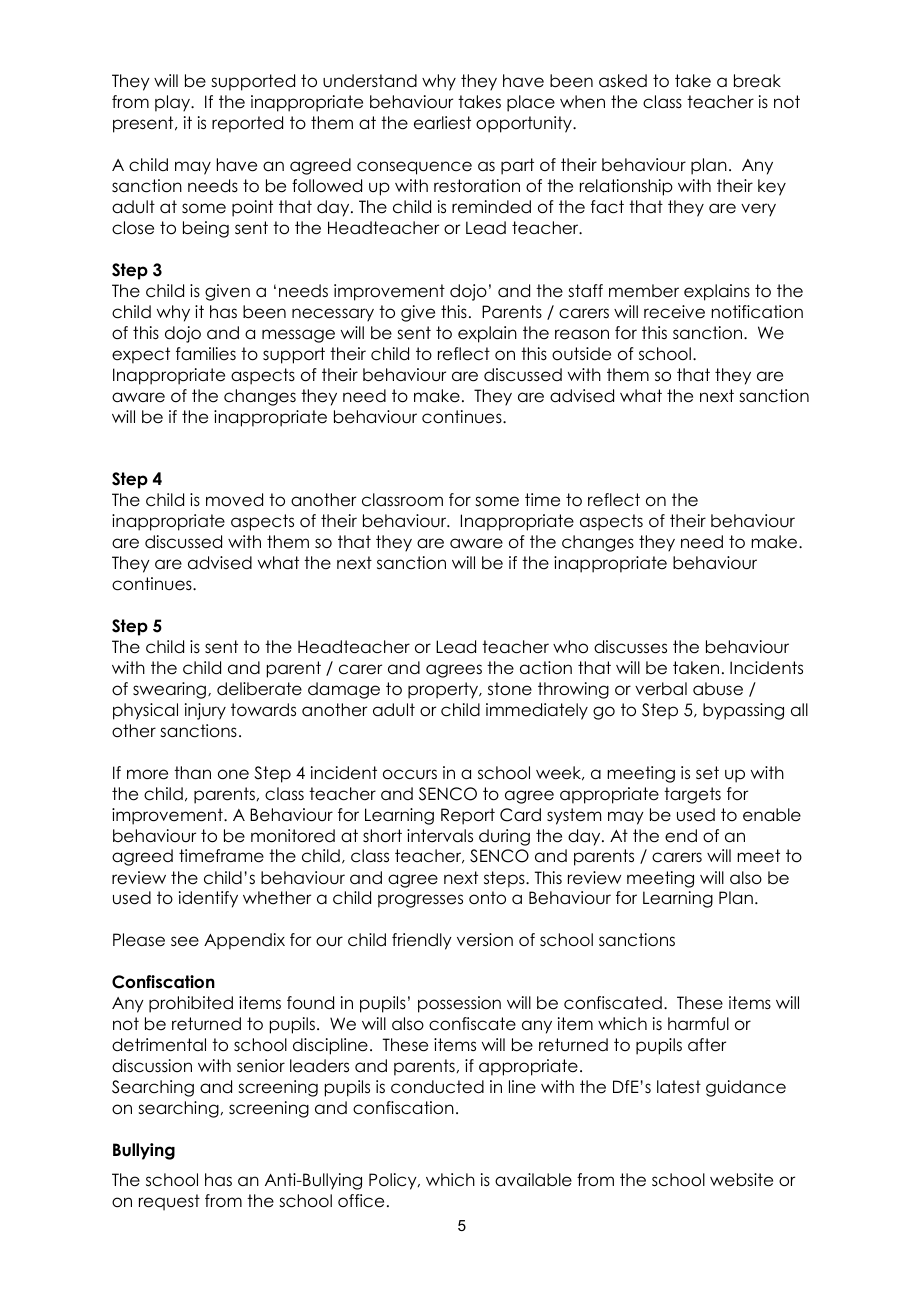 This screenshot has width=924, height=1308. What do you see at coordinates (630, 647) in the screenshot?
I see `discusses` at bounding box center [630, 647].
